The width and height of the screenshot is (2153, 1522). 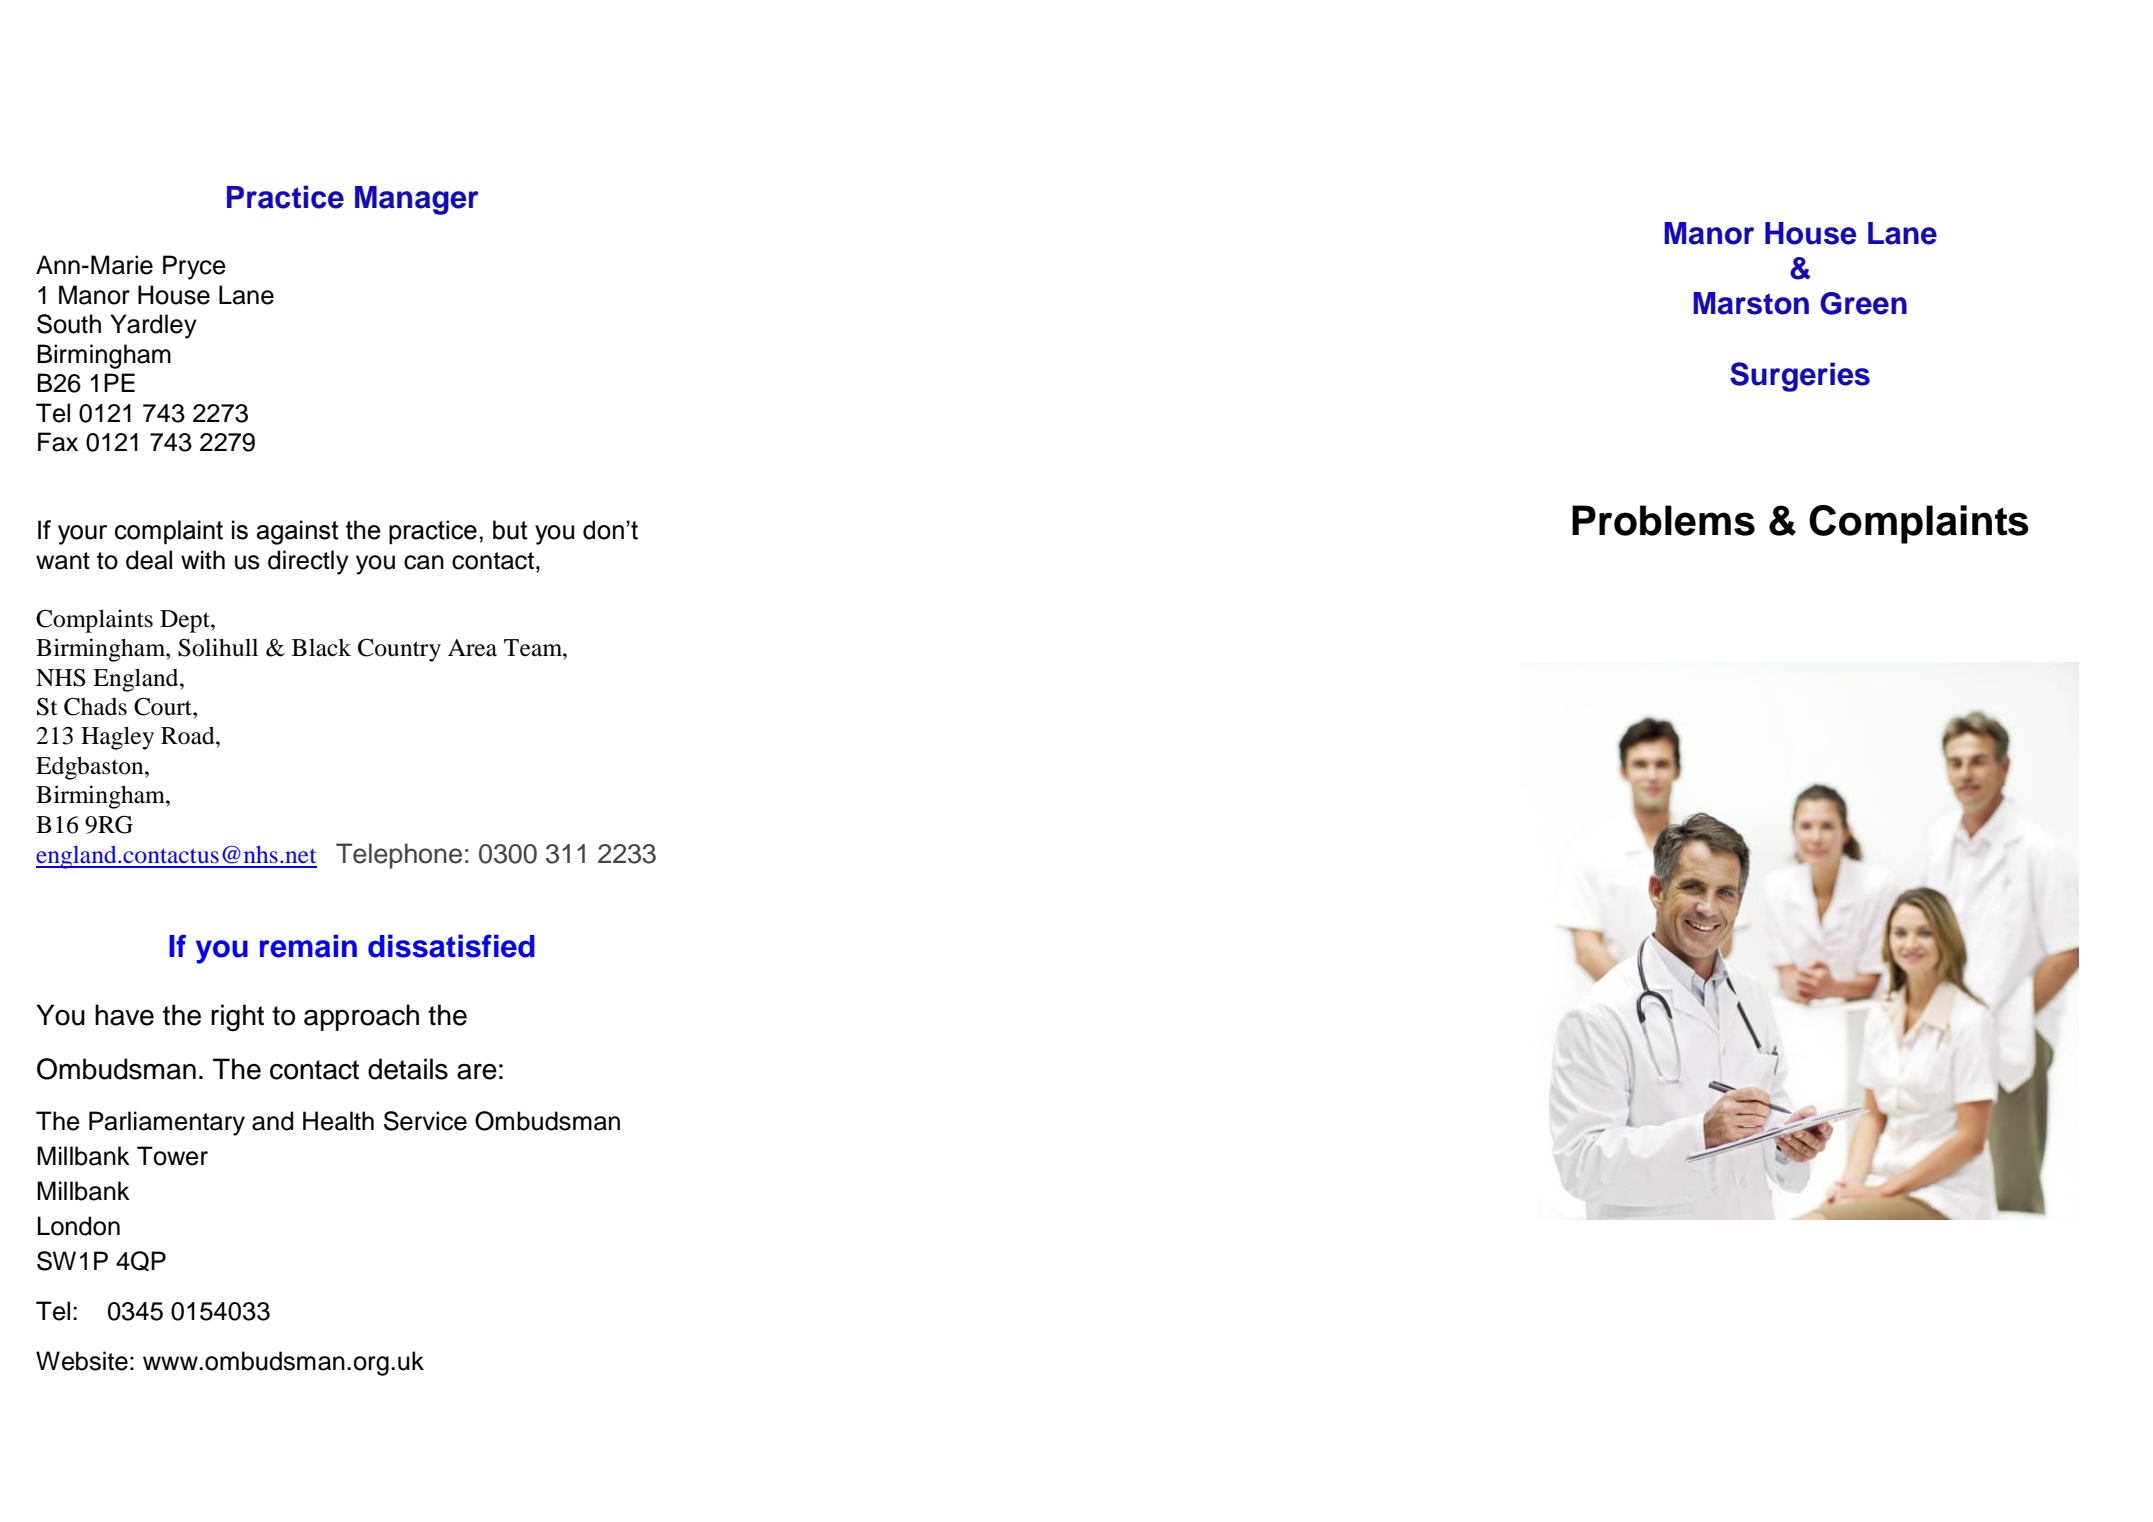 What do you see at coordinates (417, 200) in the screenshot?
I see `Manager` at bounding box center [417, 200].
